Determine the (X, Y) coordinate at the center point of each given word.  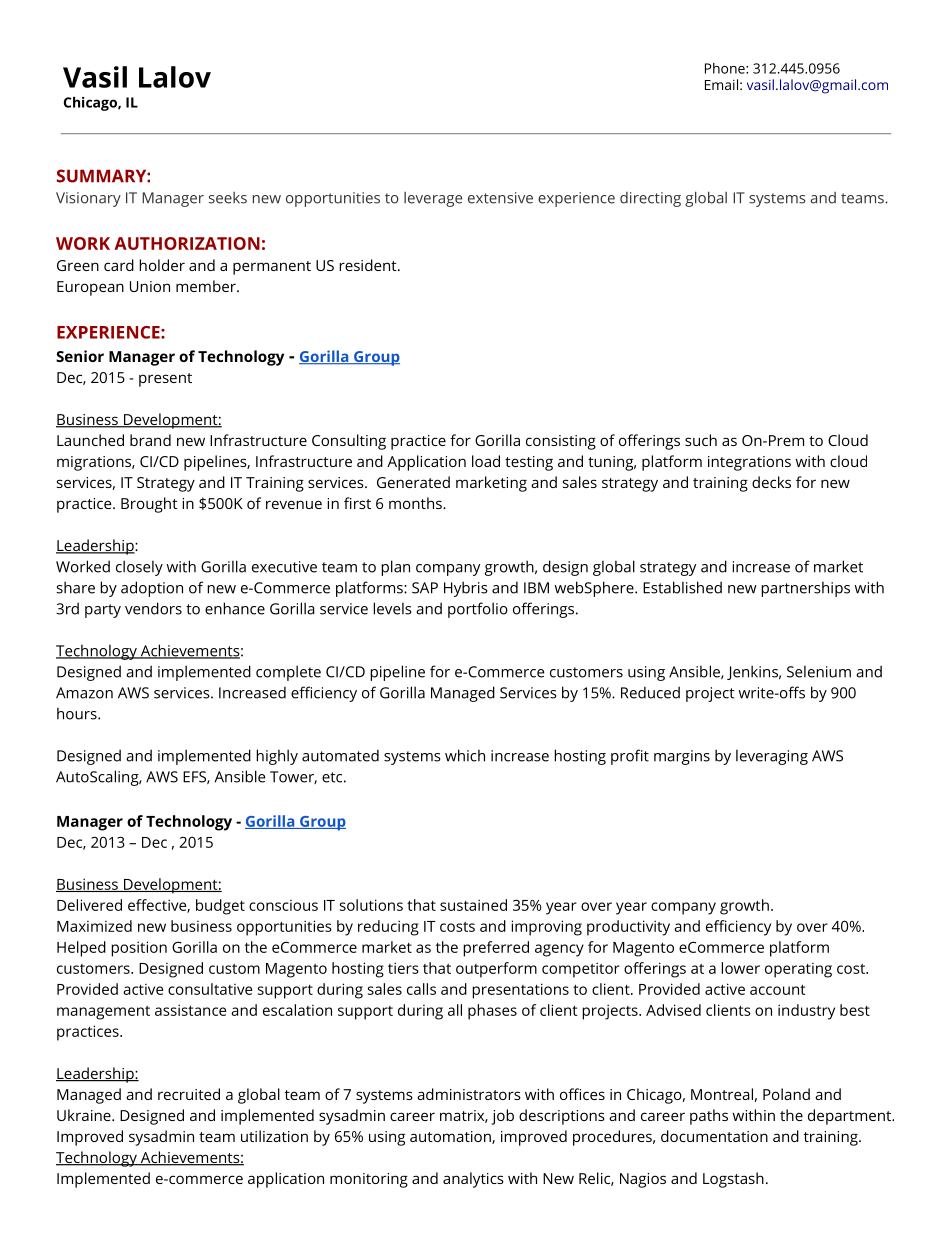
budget (220, 907)
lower (740, 968)
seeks (228, 198)
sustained (473, 905)
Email (721, 84)
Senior (80, 356)
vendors (153, 608)
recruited (189, 1094)
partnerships (805, 589)
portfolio (478, 610)
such (701, 440)
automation (451, 1137)
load (486, 461)
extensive (500, 198)
